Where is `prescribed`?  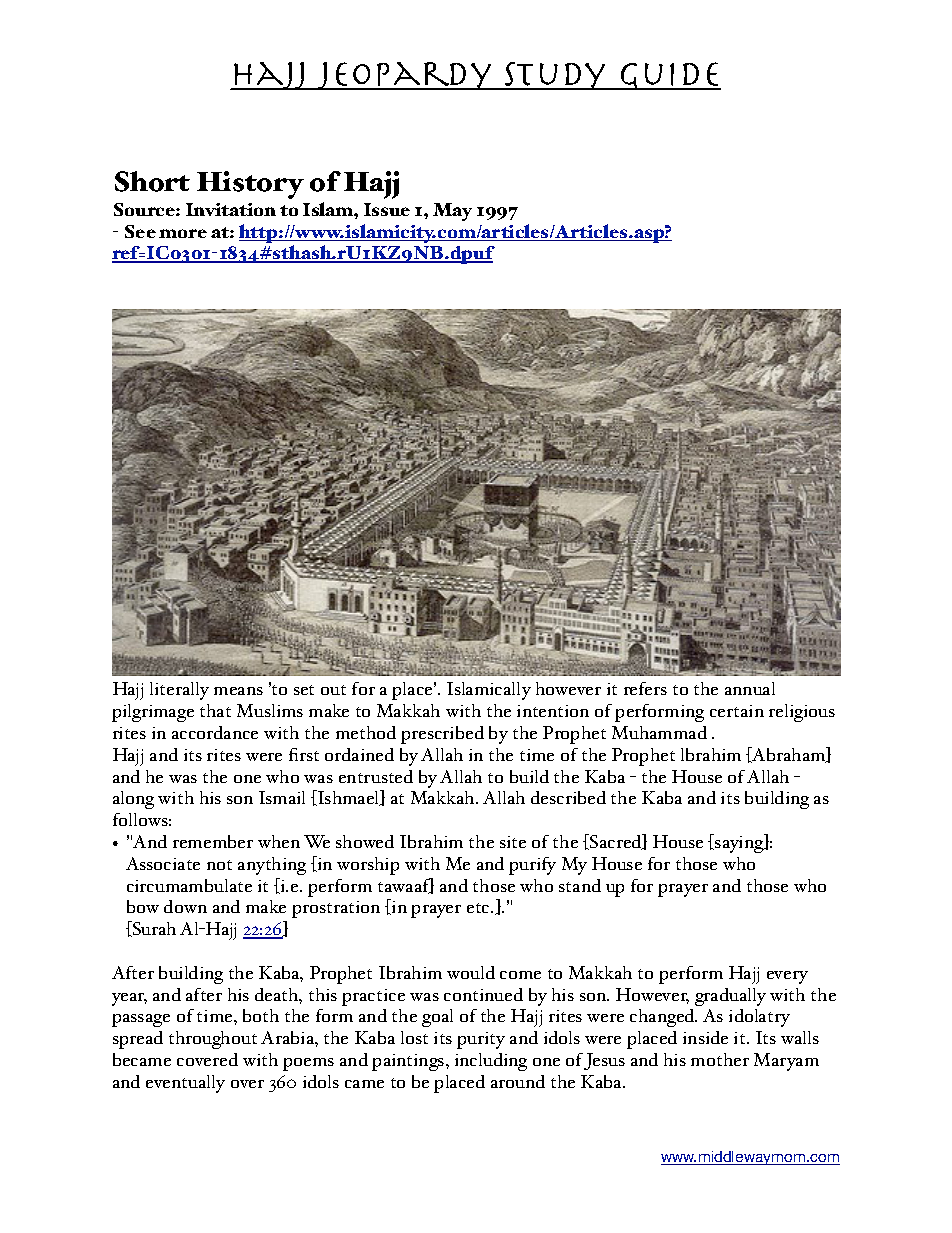
prescribed is located at coordinates (442, 735).
